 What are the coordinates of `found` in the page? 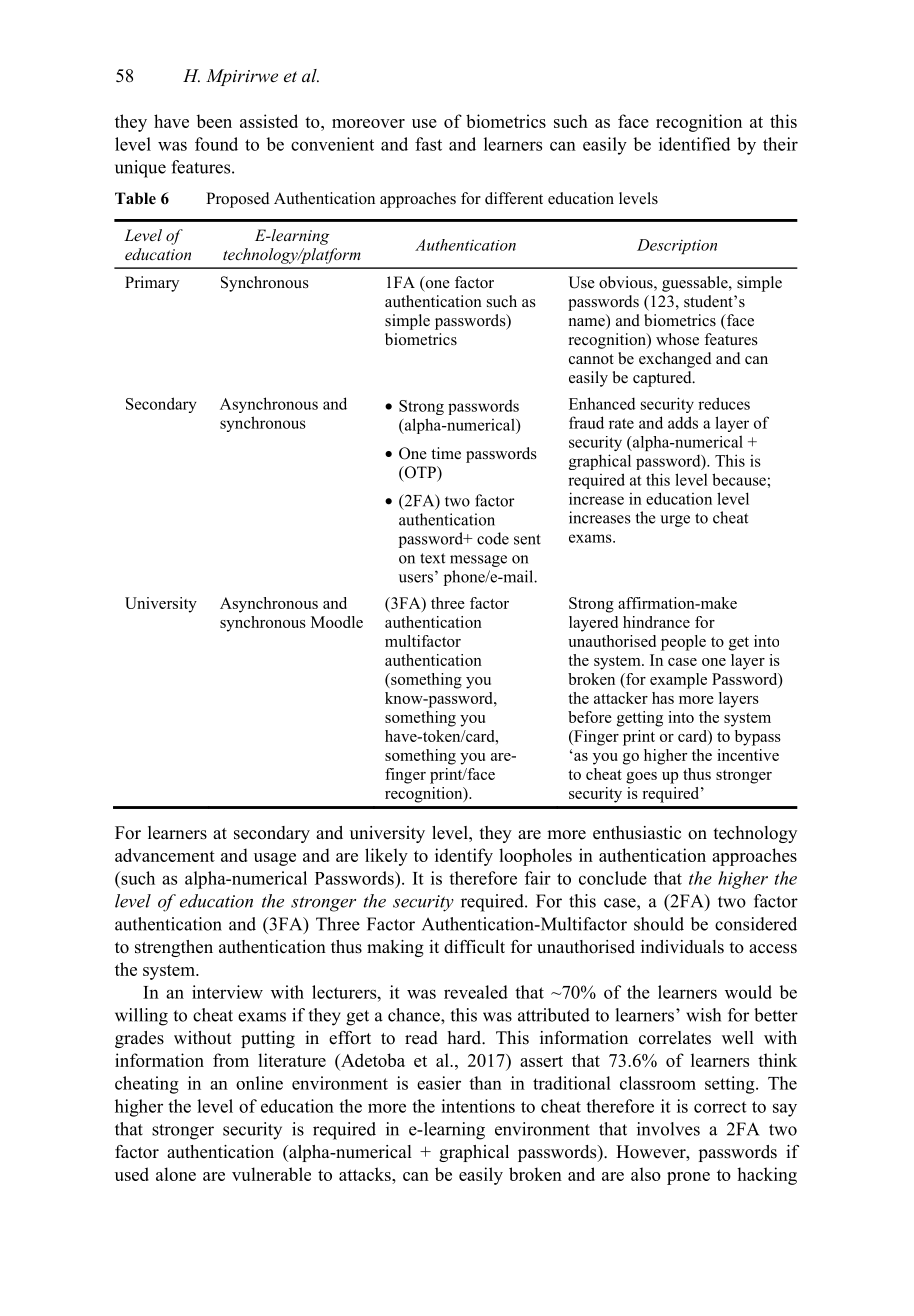 It's located at (216, 144).
